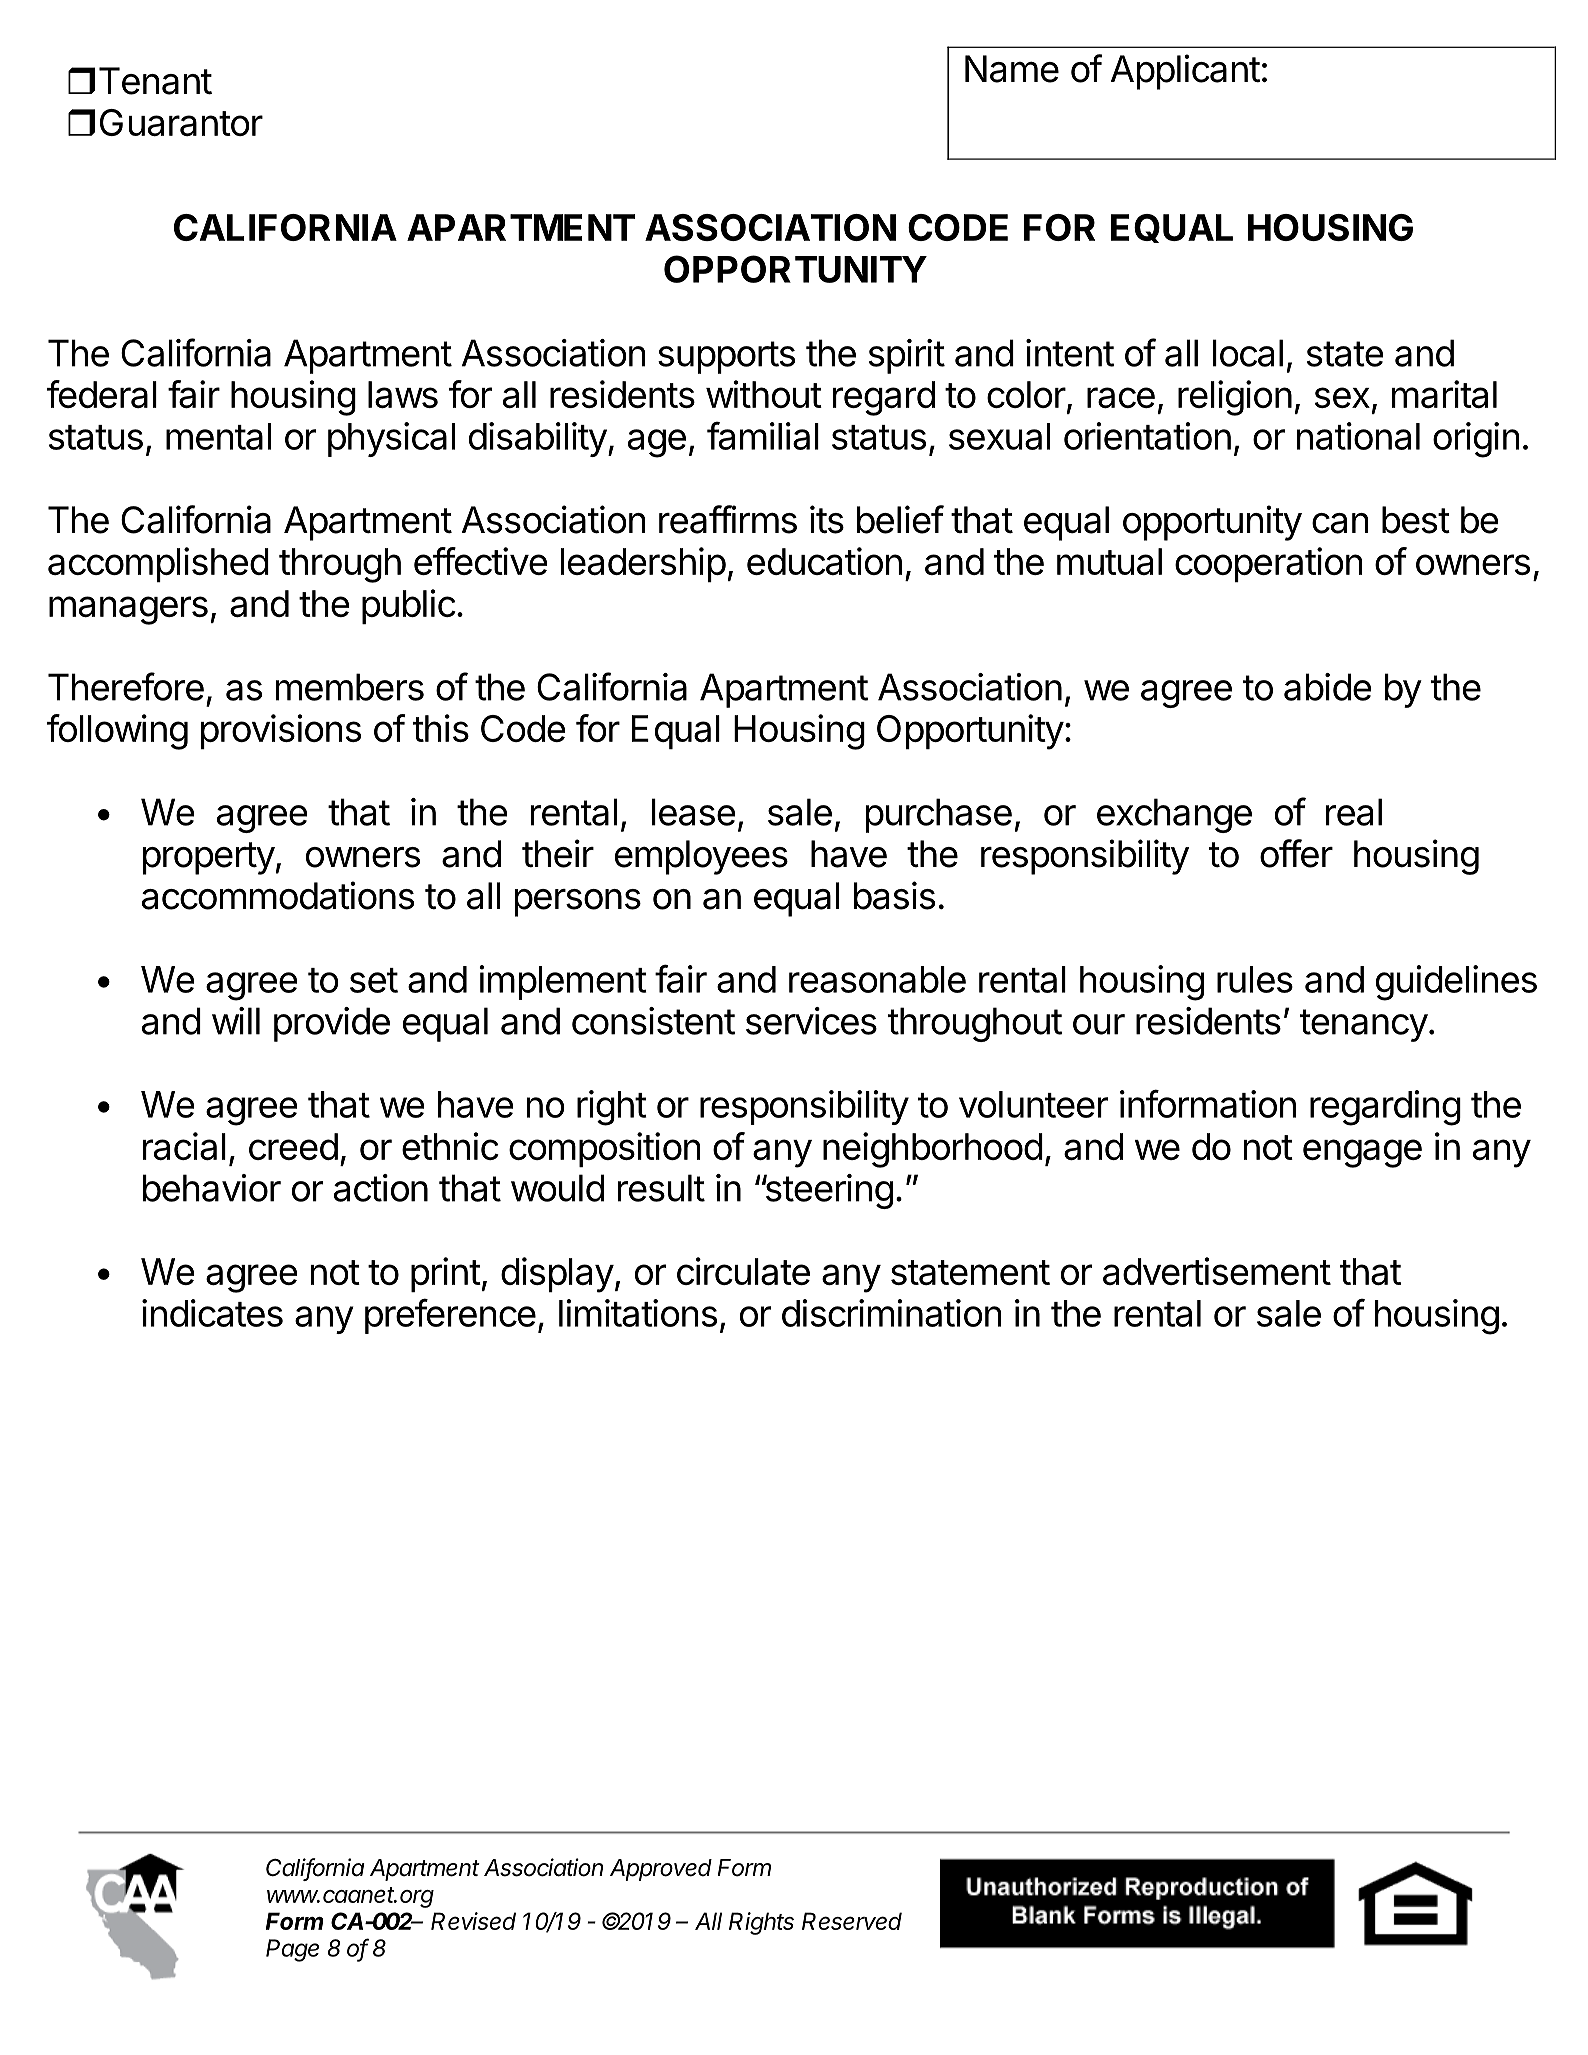 The width and height of the screenshot is (1588, 2055). What do you see at coordinates (1217, 1271) in the screenshot?
I see `advertisement` at bounding box center [1217, 1271].
